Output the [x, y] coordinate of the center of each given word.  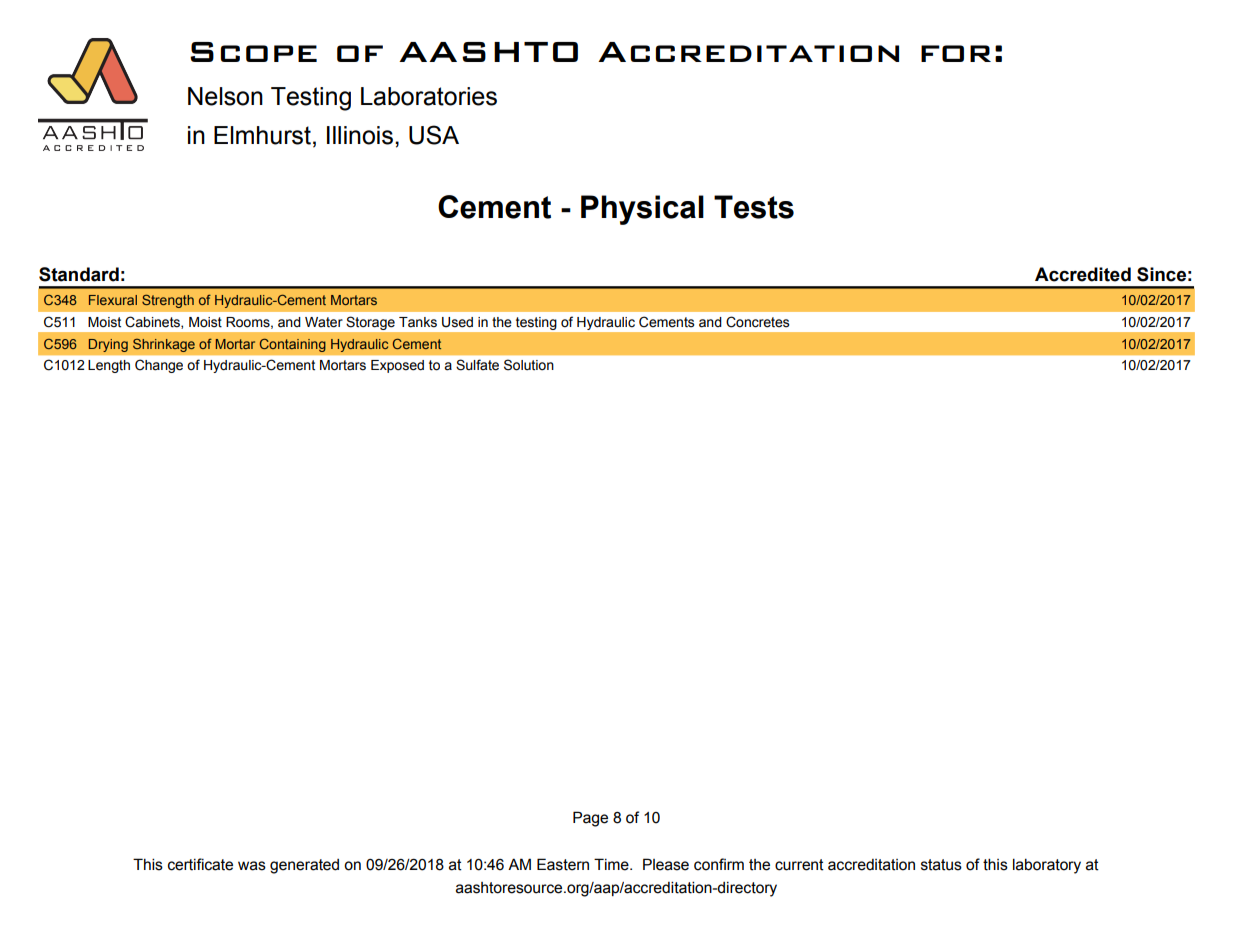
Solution [529, 365]
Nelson [225, 96]
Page [590, 819]
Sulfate [477, 365]
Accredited [1083, 274]
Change [159, 366]
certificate [200, 864]
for [956, 53]
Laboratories [429, 96]
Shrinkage [164, 345]
